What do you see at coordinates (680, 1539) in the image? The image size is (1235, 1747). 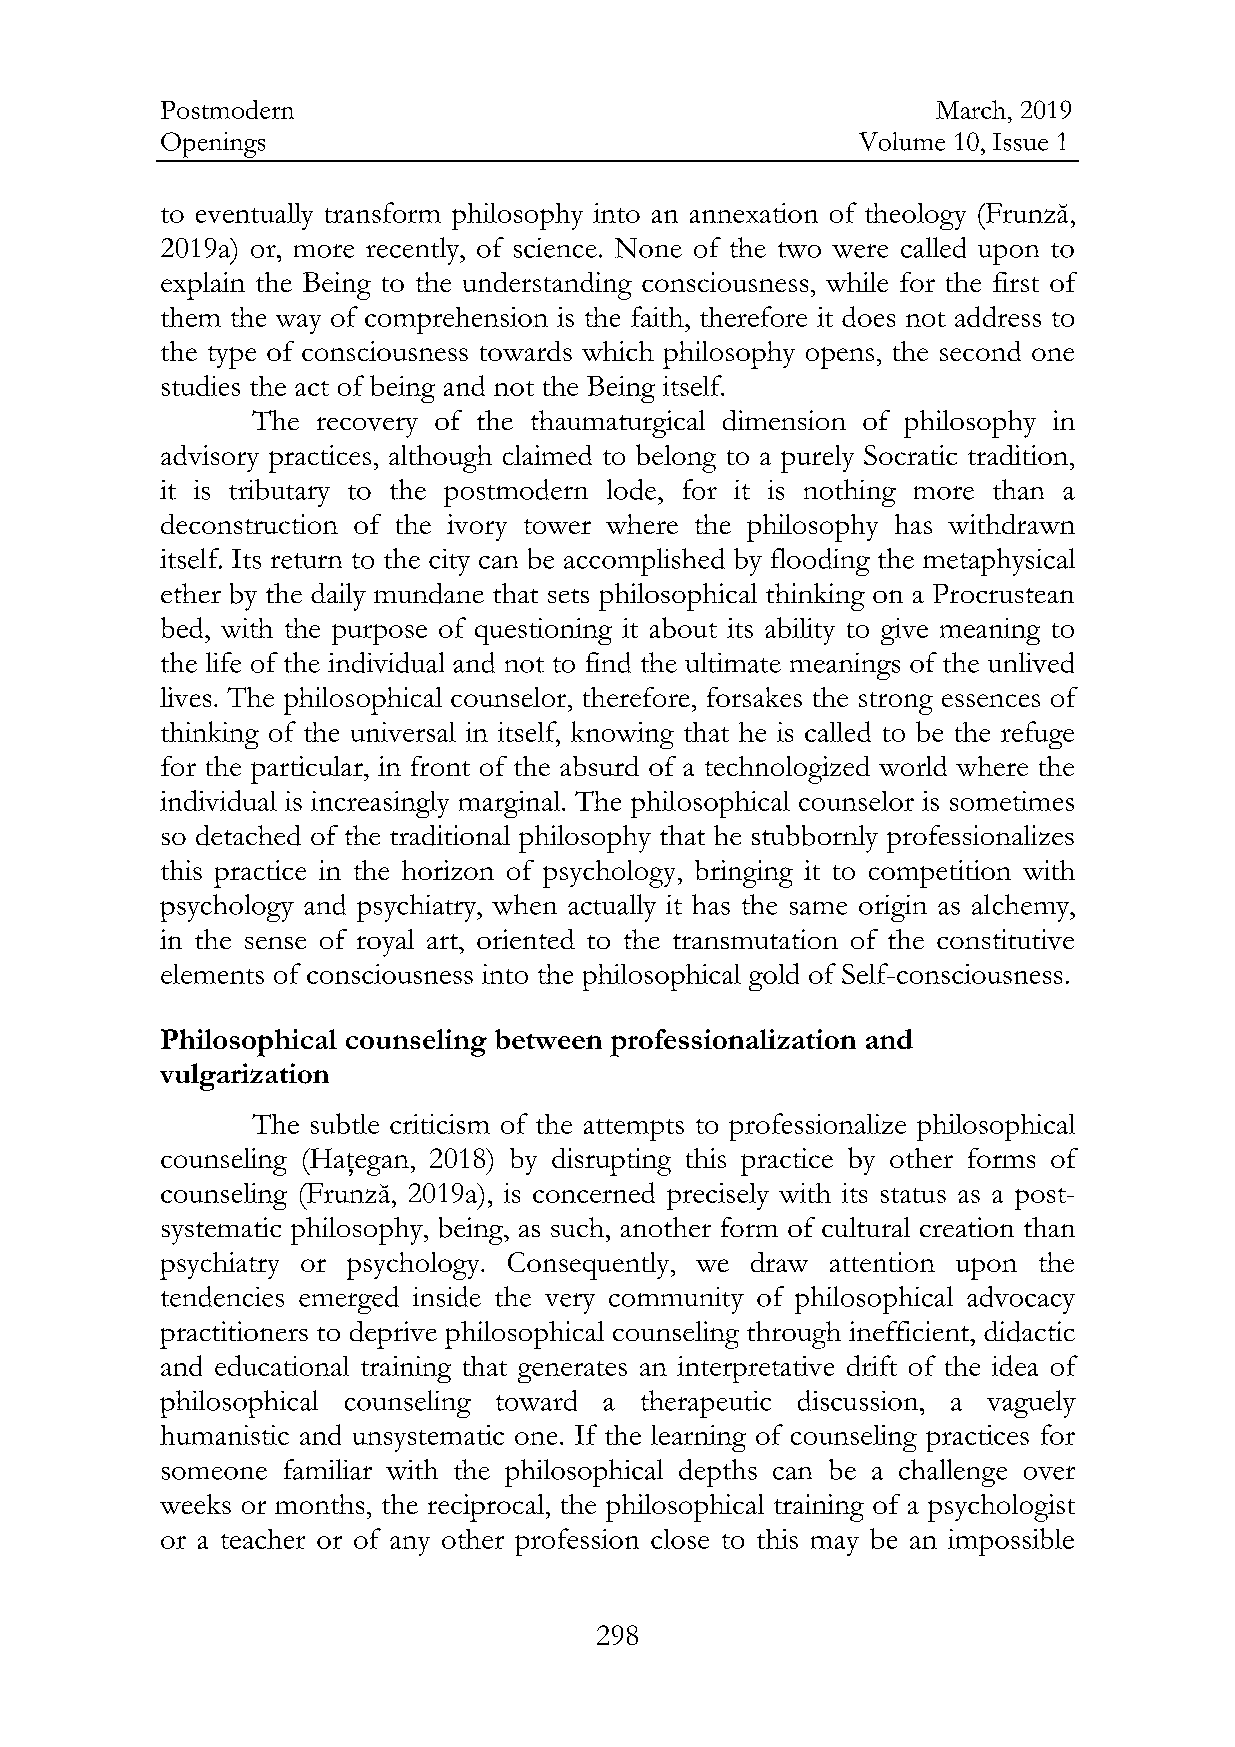 I see `close` at bounding box center [680, 1539].
